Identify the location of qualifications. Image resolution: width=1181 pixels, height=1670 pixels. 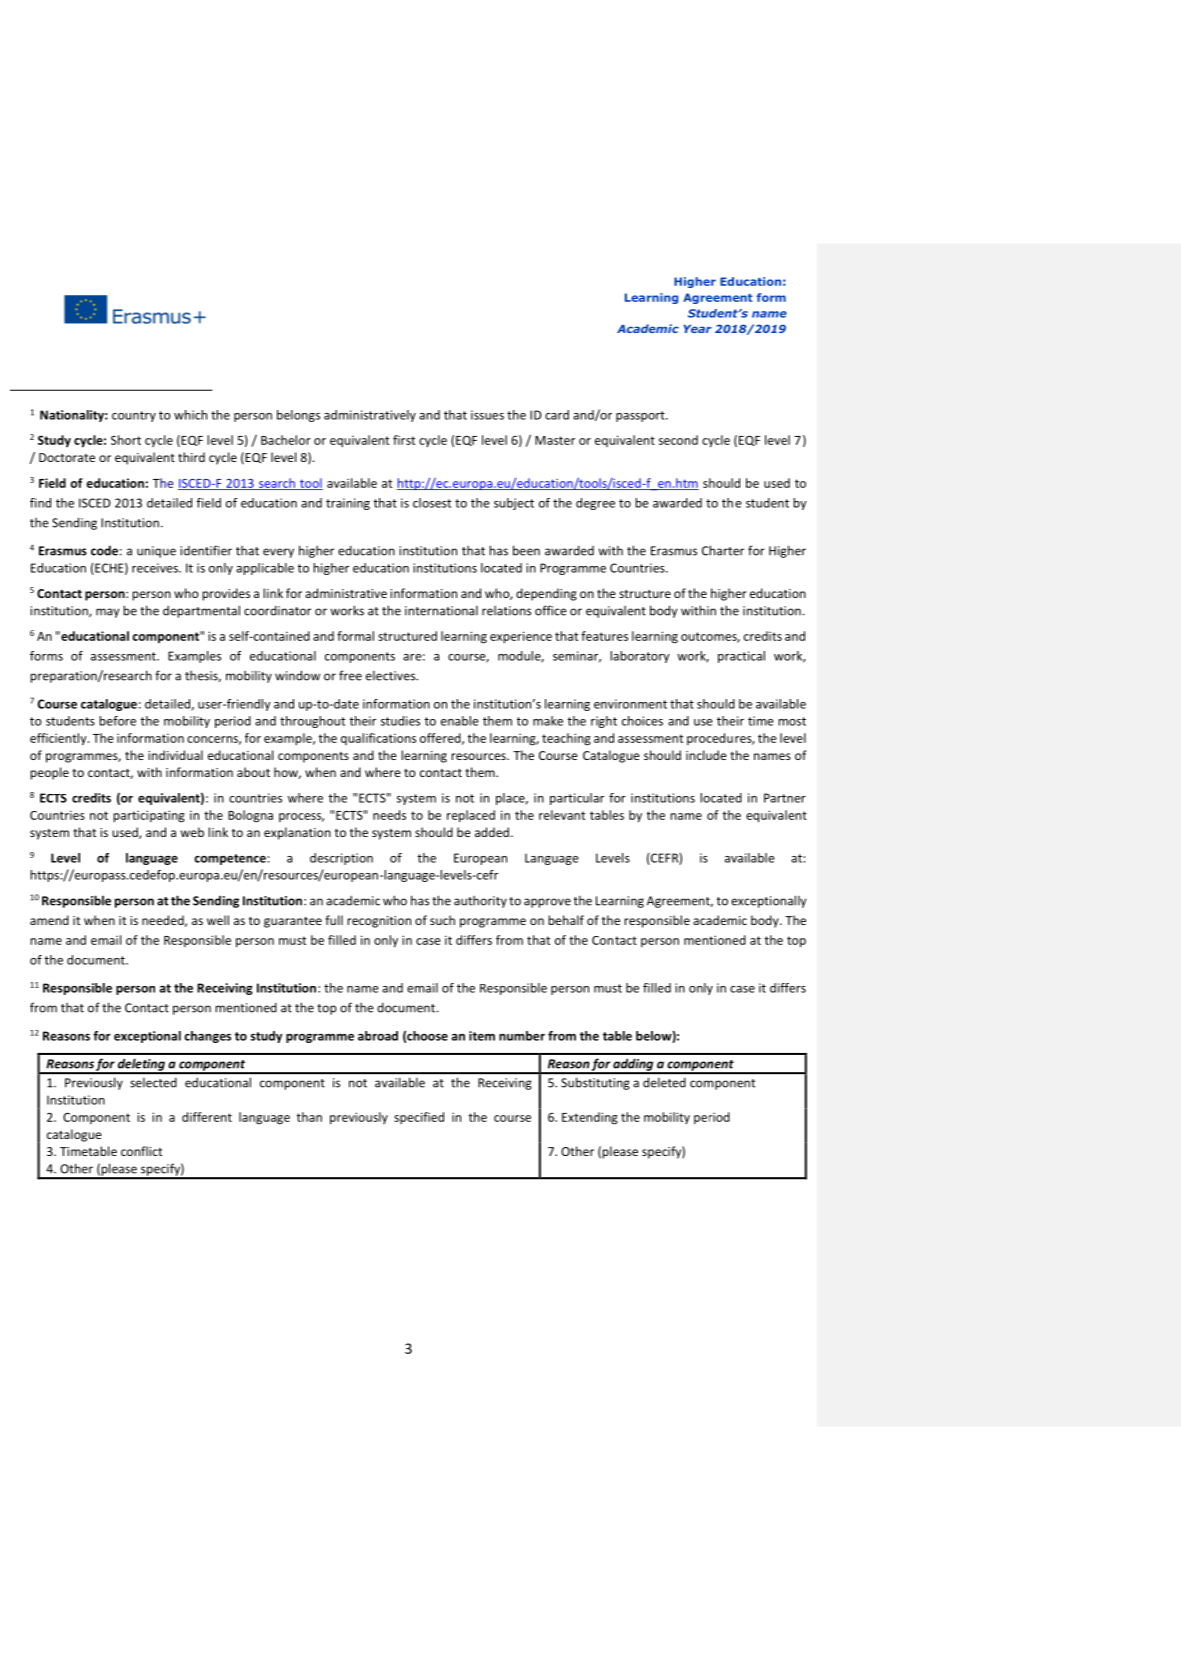
(378, 739).
